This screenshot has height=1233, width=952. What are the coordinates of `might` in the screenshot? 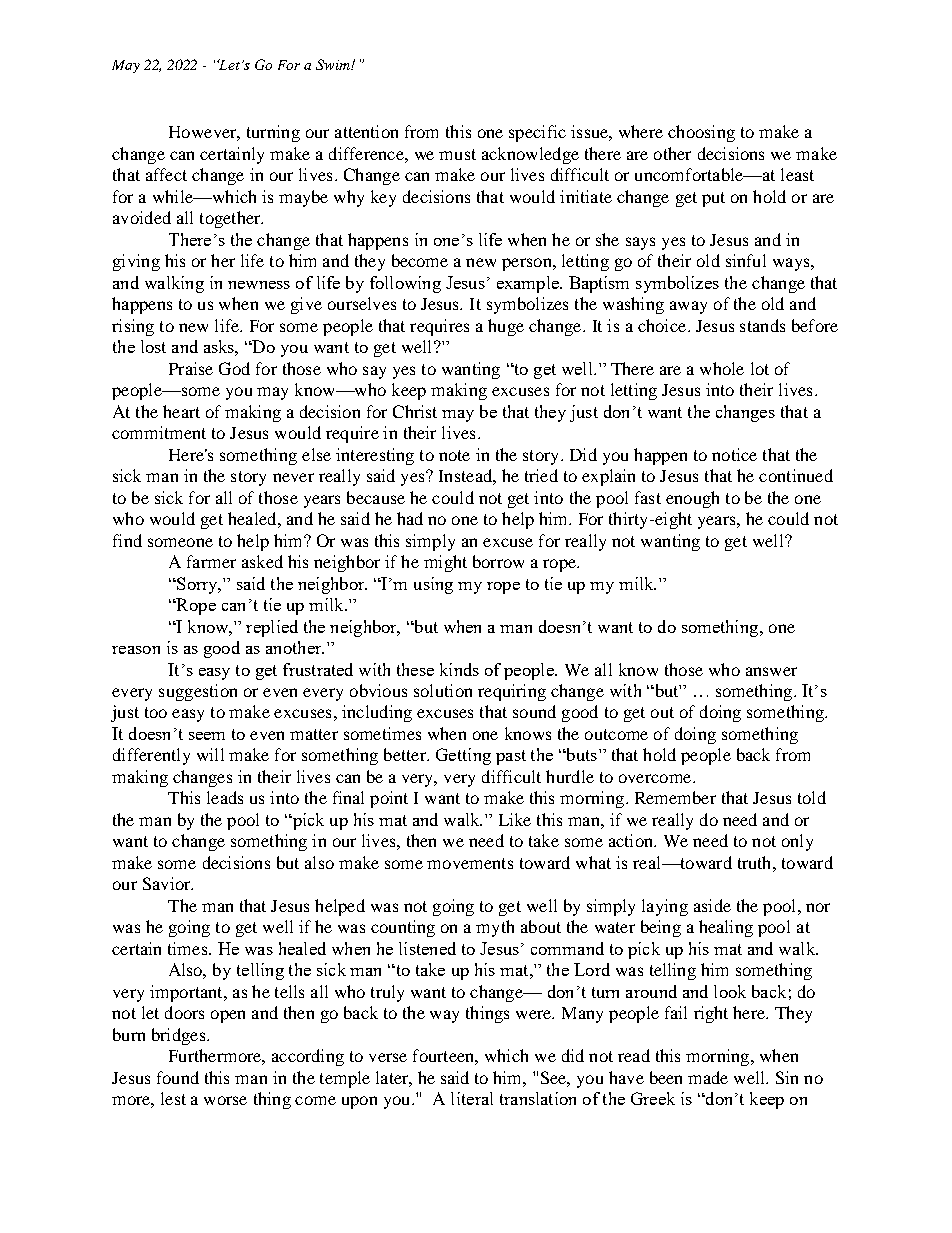 It's located at (445, 563).
